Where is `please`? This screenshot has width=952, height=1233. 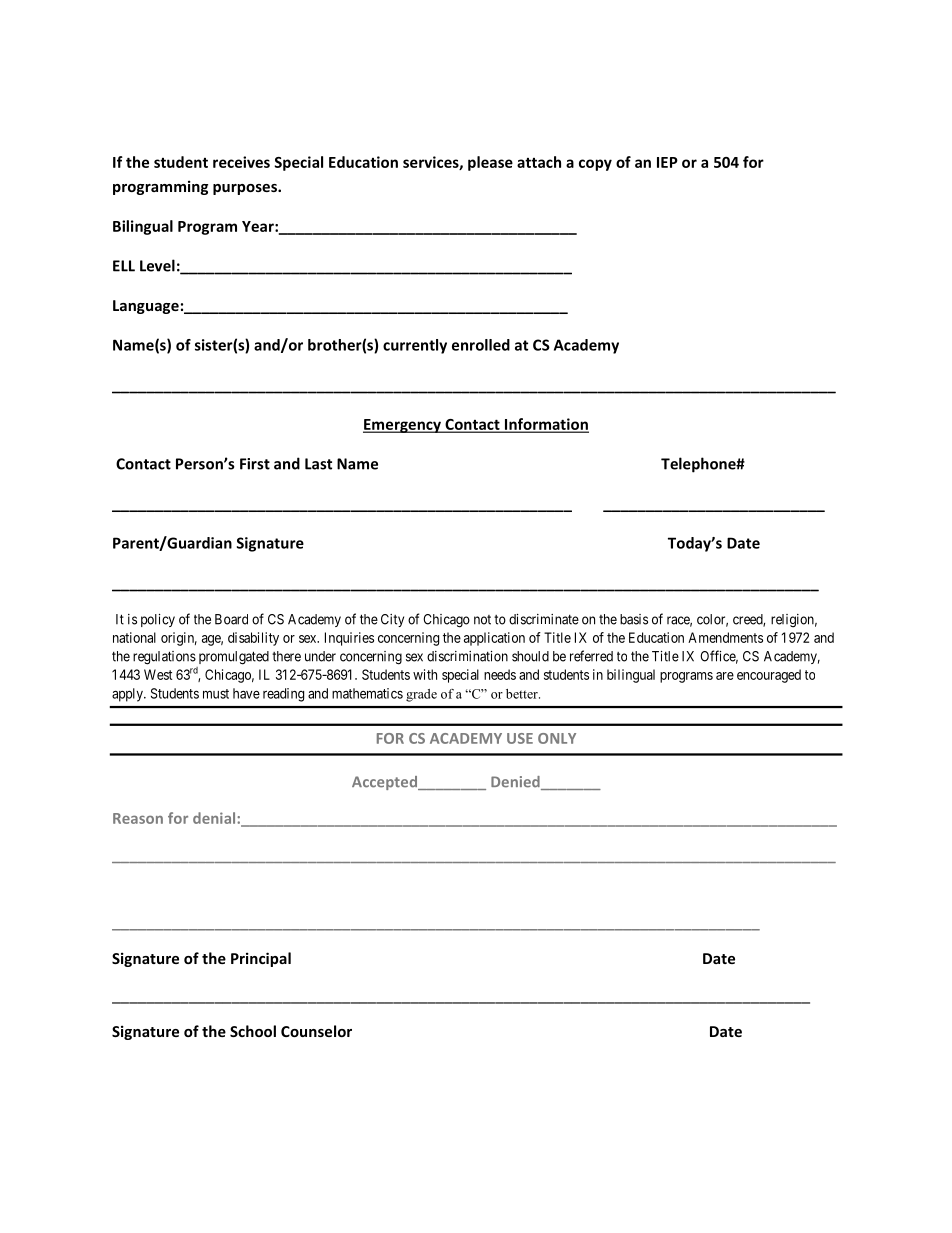 please is located at coordinates (490, 163).
